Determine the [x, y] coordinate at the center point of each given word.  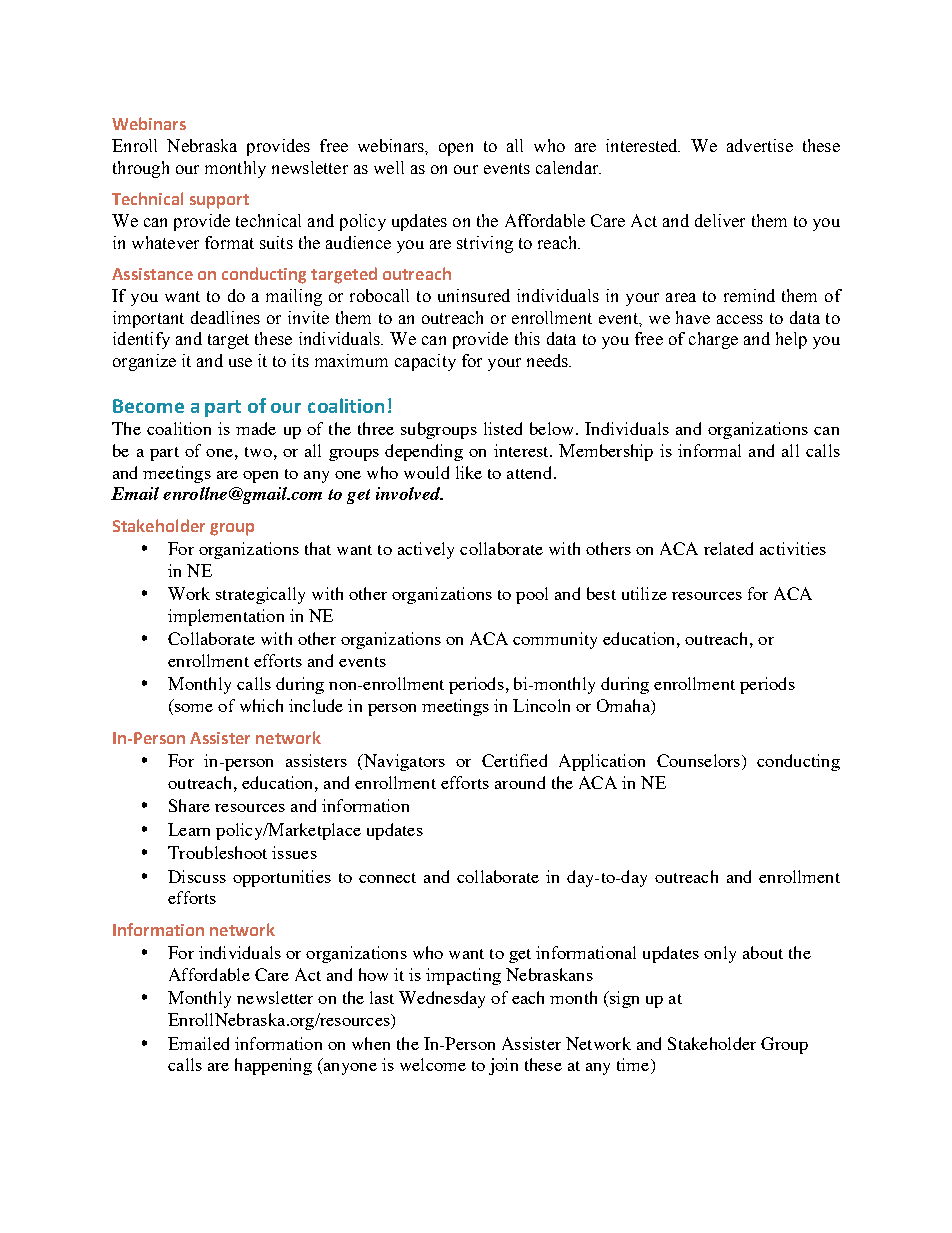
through [141, 169]
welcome [433, 1064]
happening [273, 1066]
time [634, 1066]
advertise [760, 145]
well [389, 167]
